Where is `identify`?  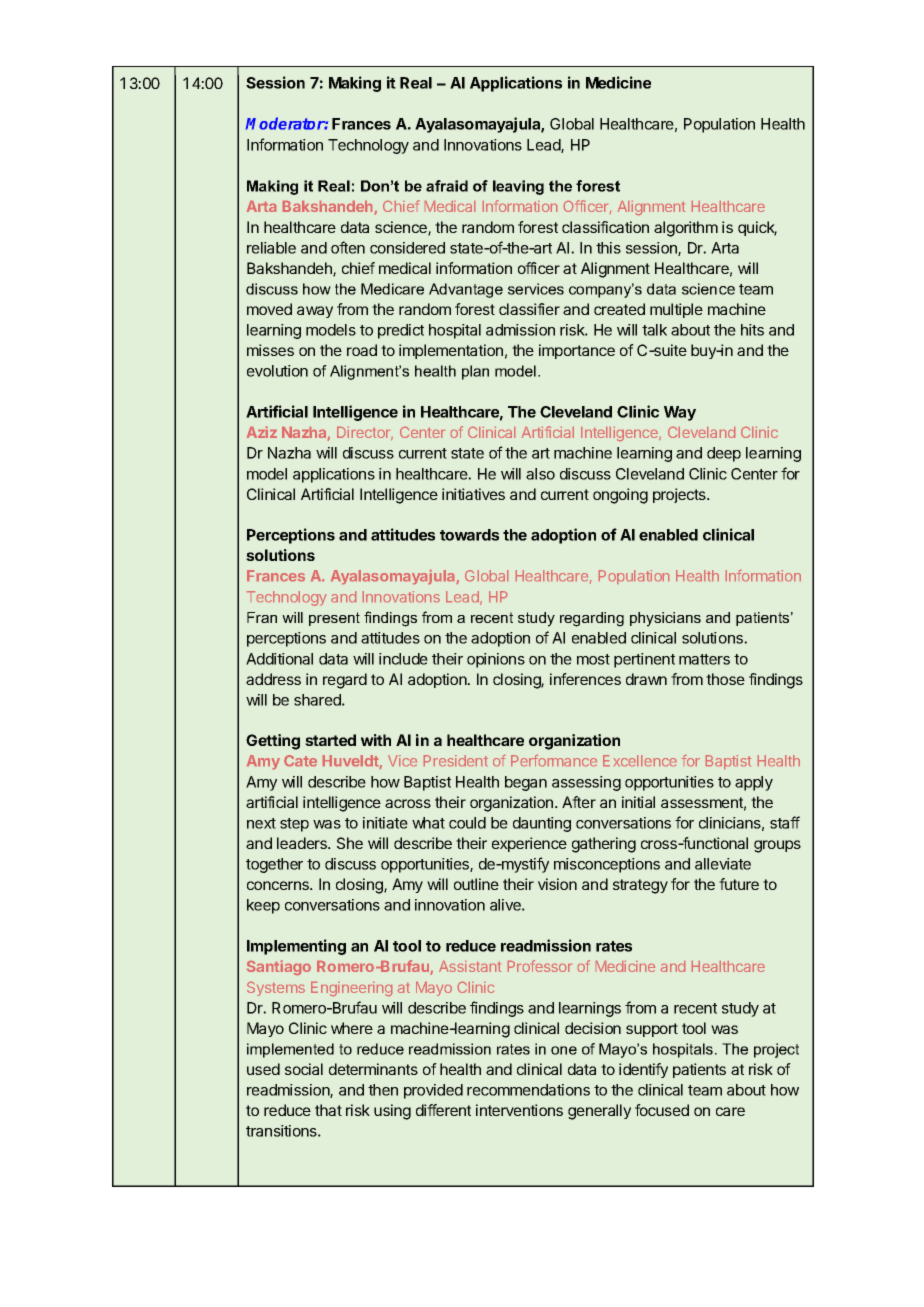
identify is located at coordinates (643, 1070).
